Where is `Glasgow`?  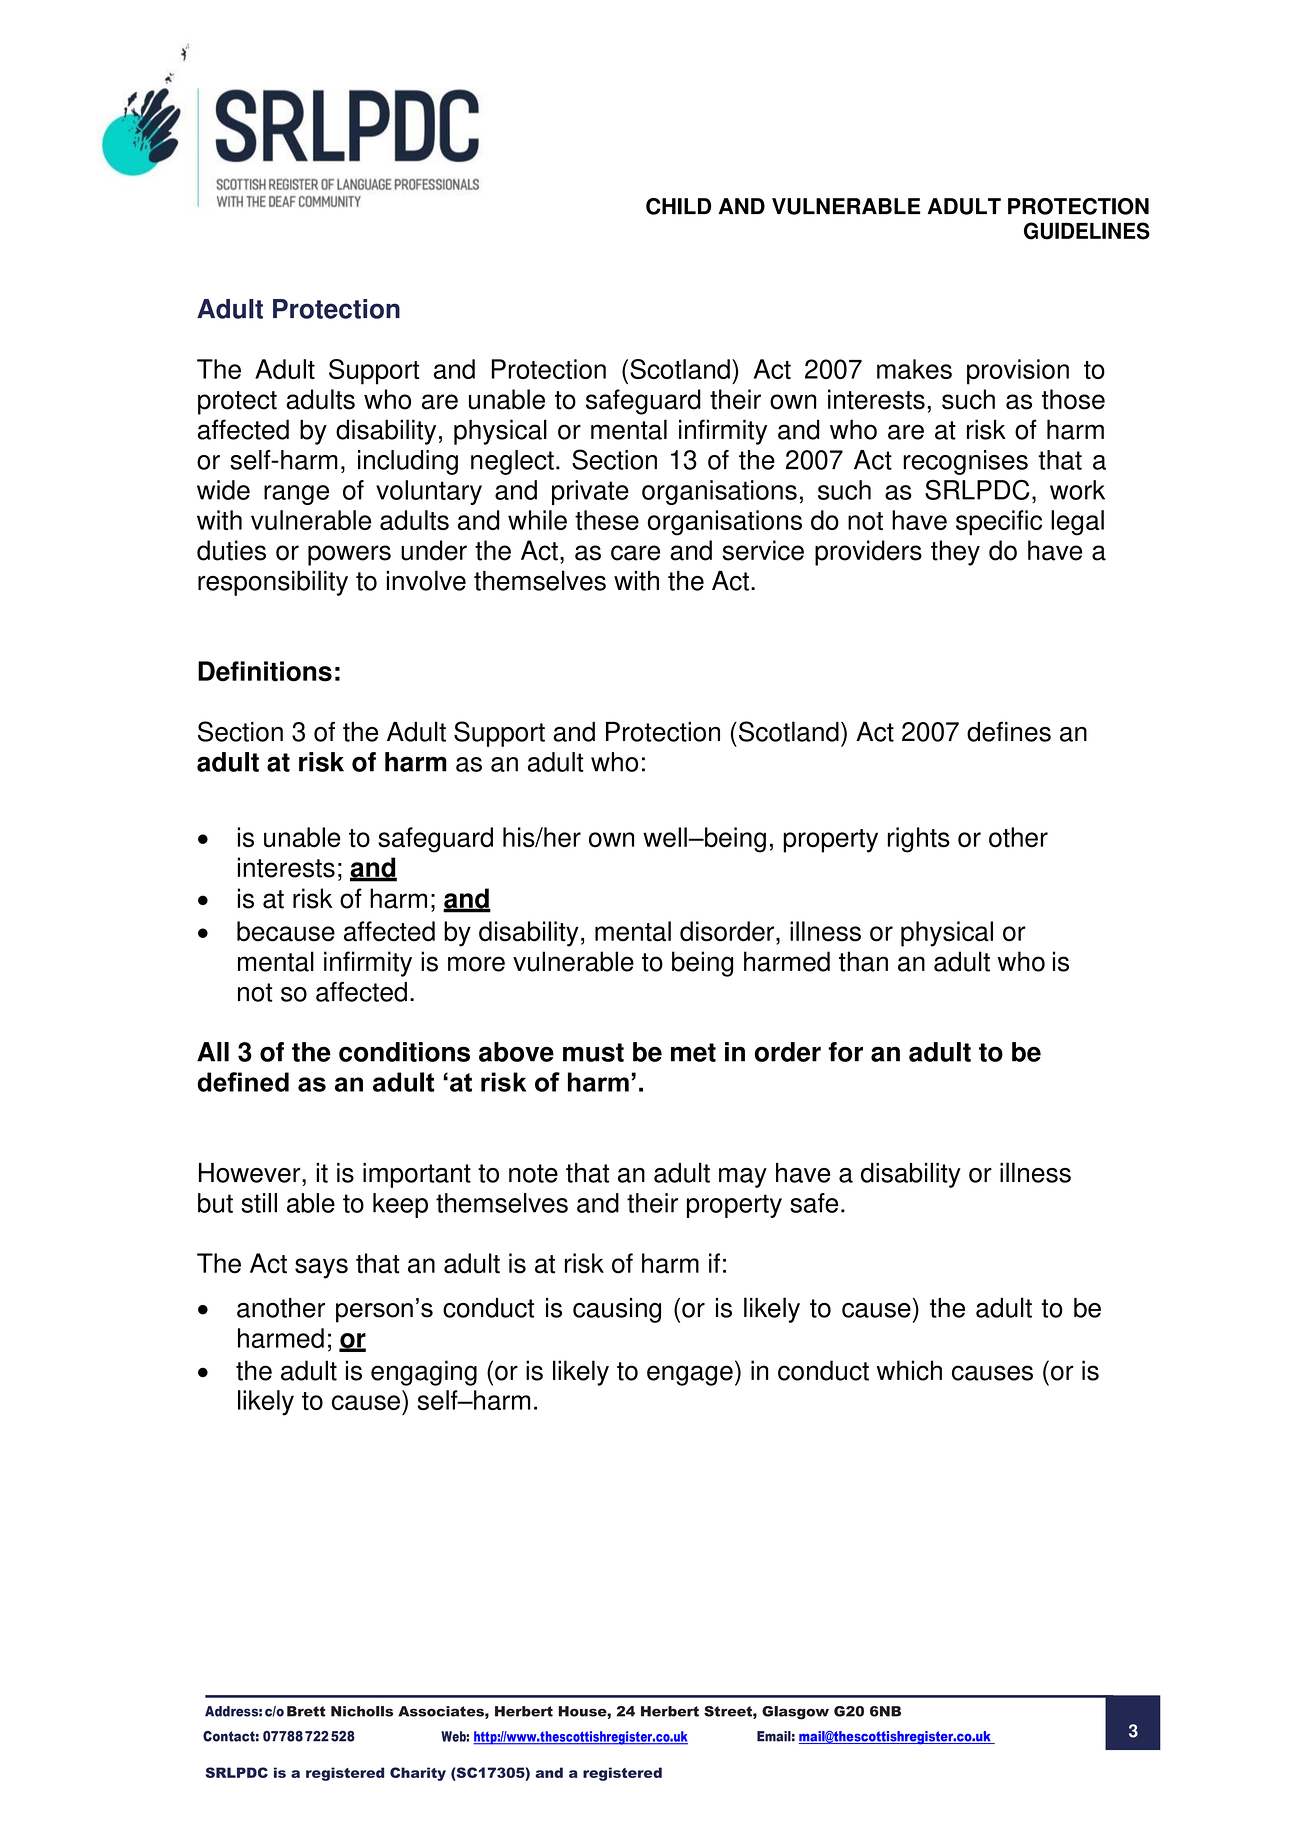 Glasgow is located at coordinates (795, 1713).
